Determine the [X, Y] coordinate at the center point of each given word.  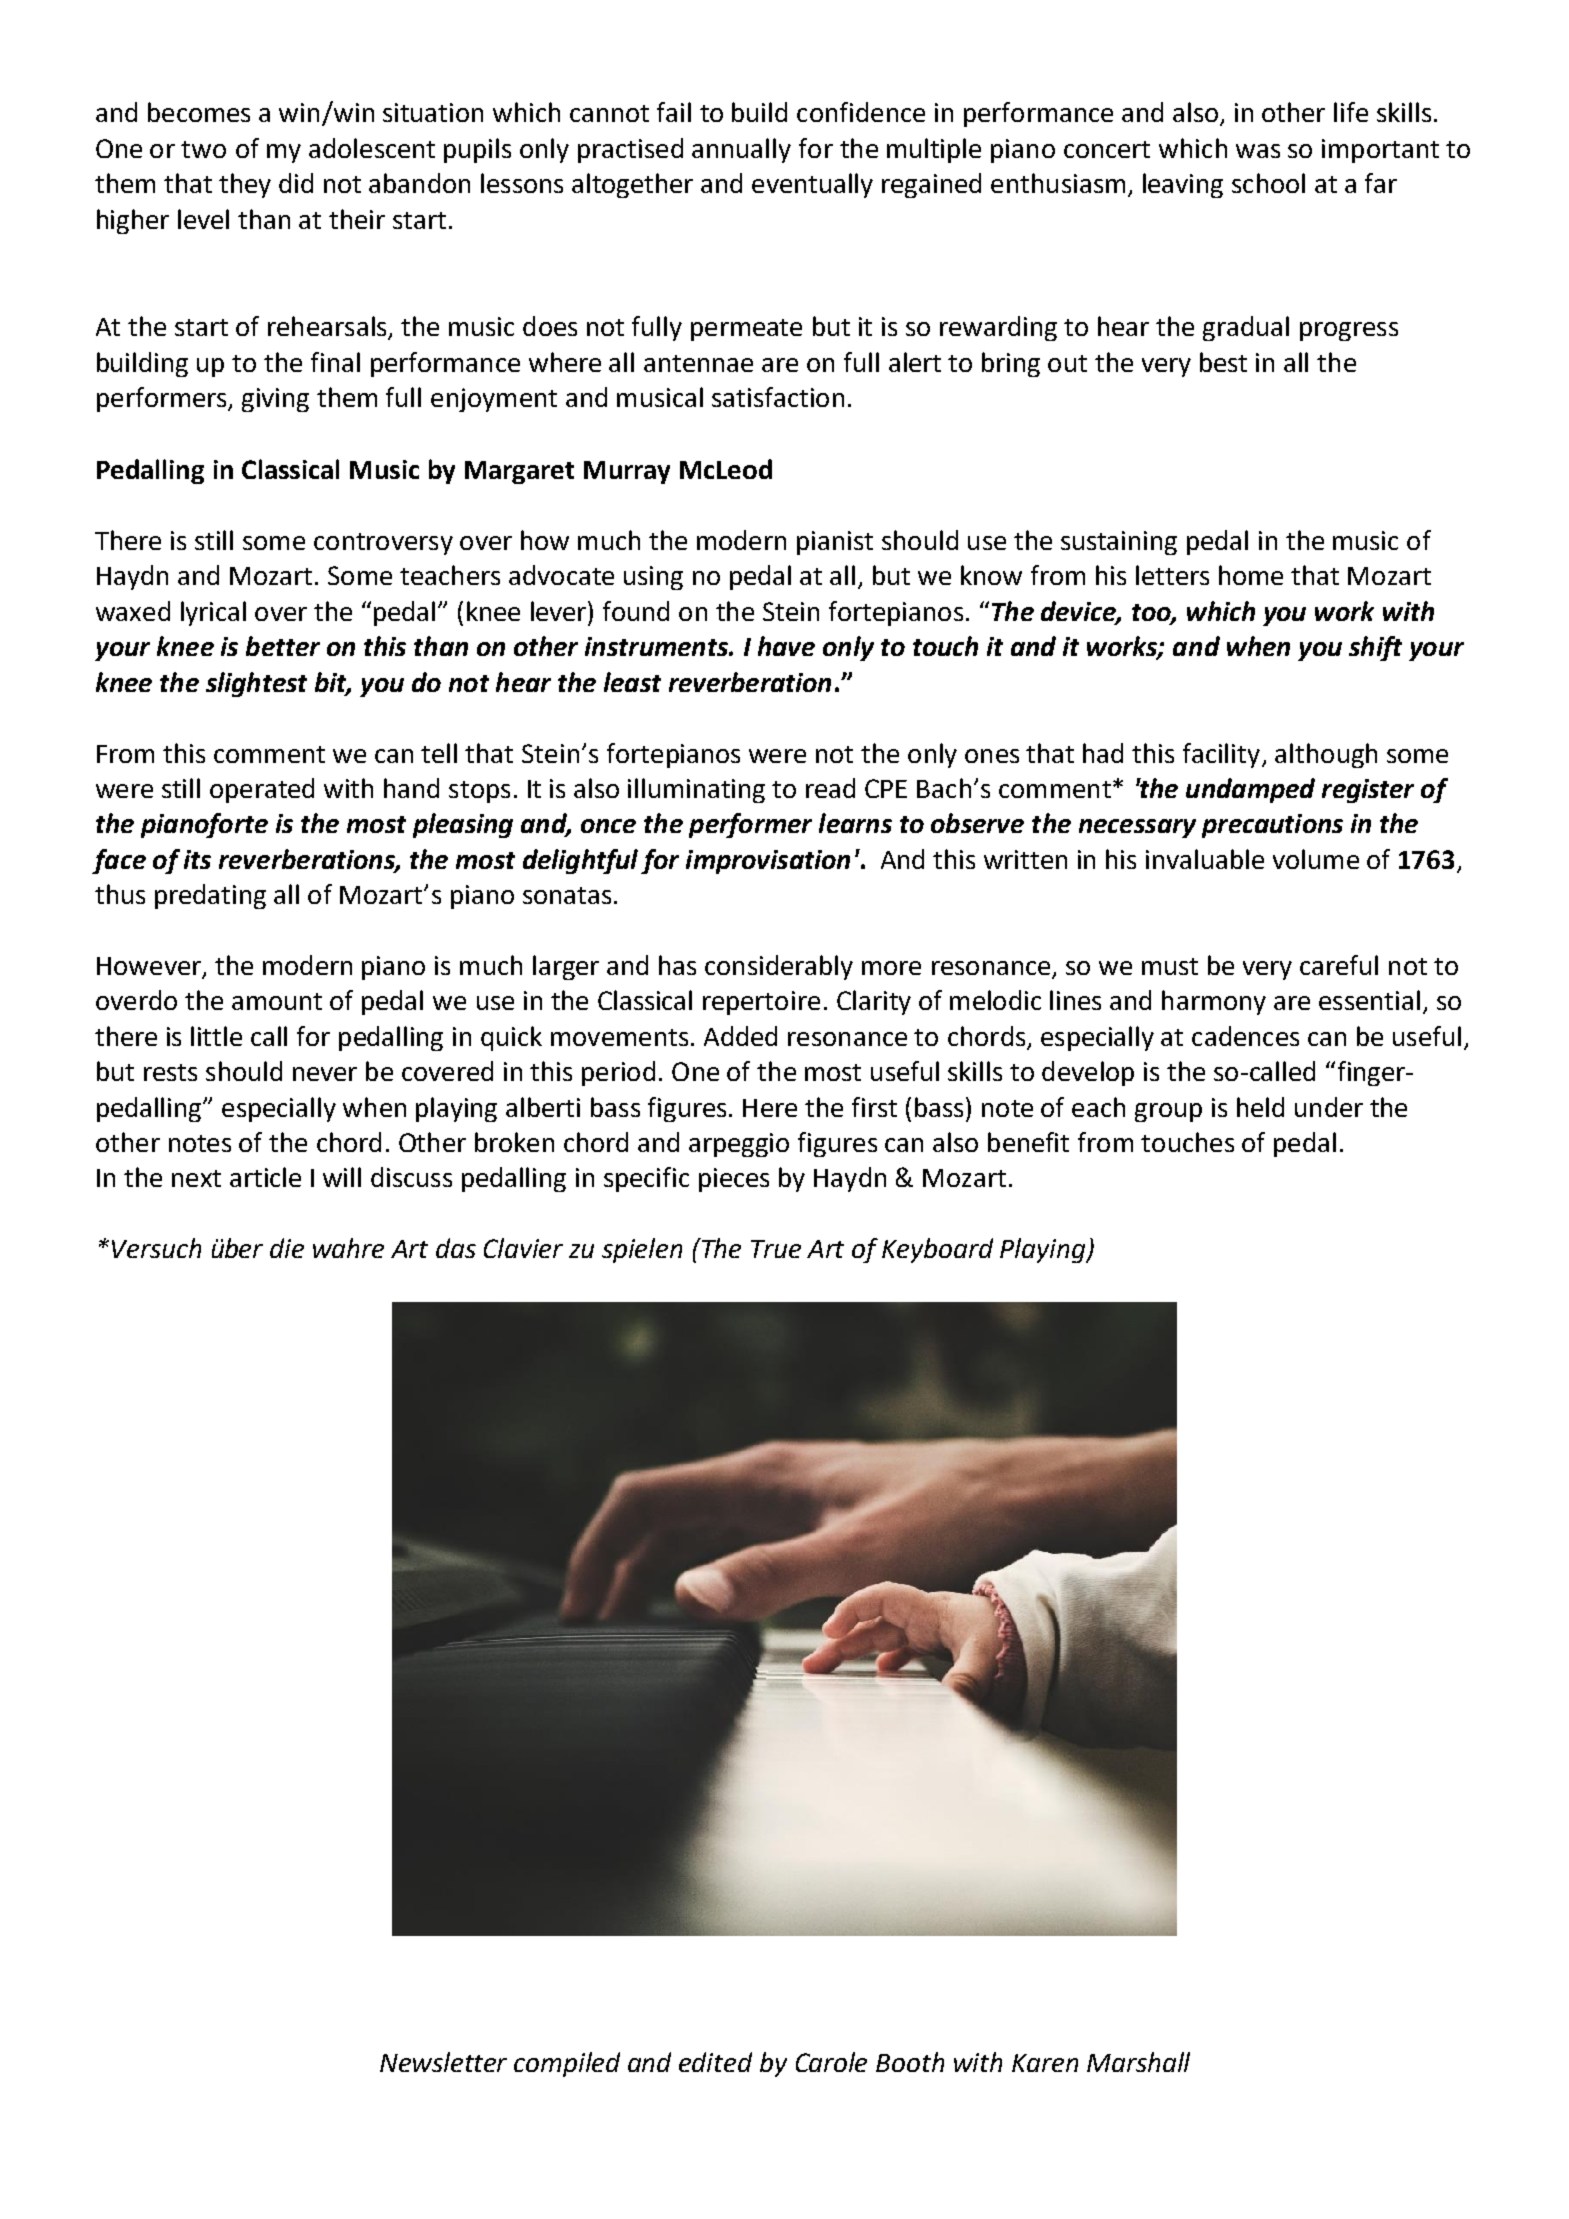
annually [741, 150]
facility [1221, 755]
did [296, 183]
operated [262, 790]
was [1258, 151]
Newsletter [443, 2062]
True [776, 1249]
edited [715, 2062]
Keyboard [937, 1250]
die [287, 1248]
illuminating [696, 790]
